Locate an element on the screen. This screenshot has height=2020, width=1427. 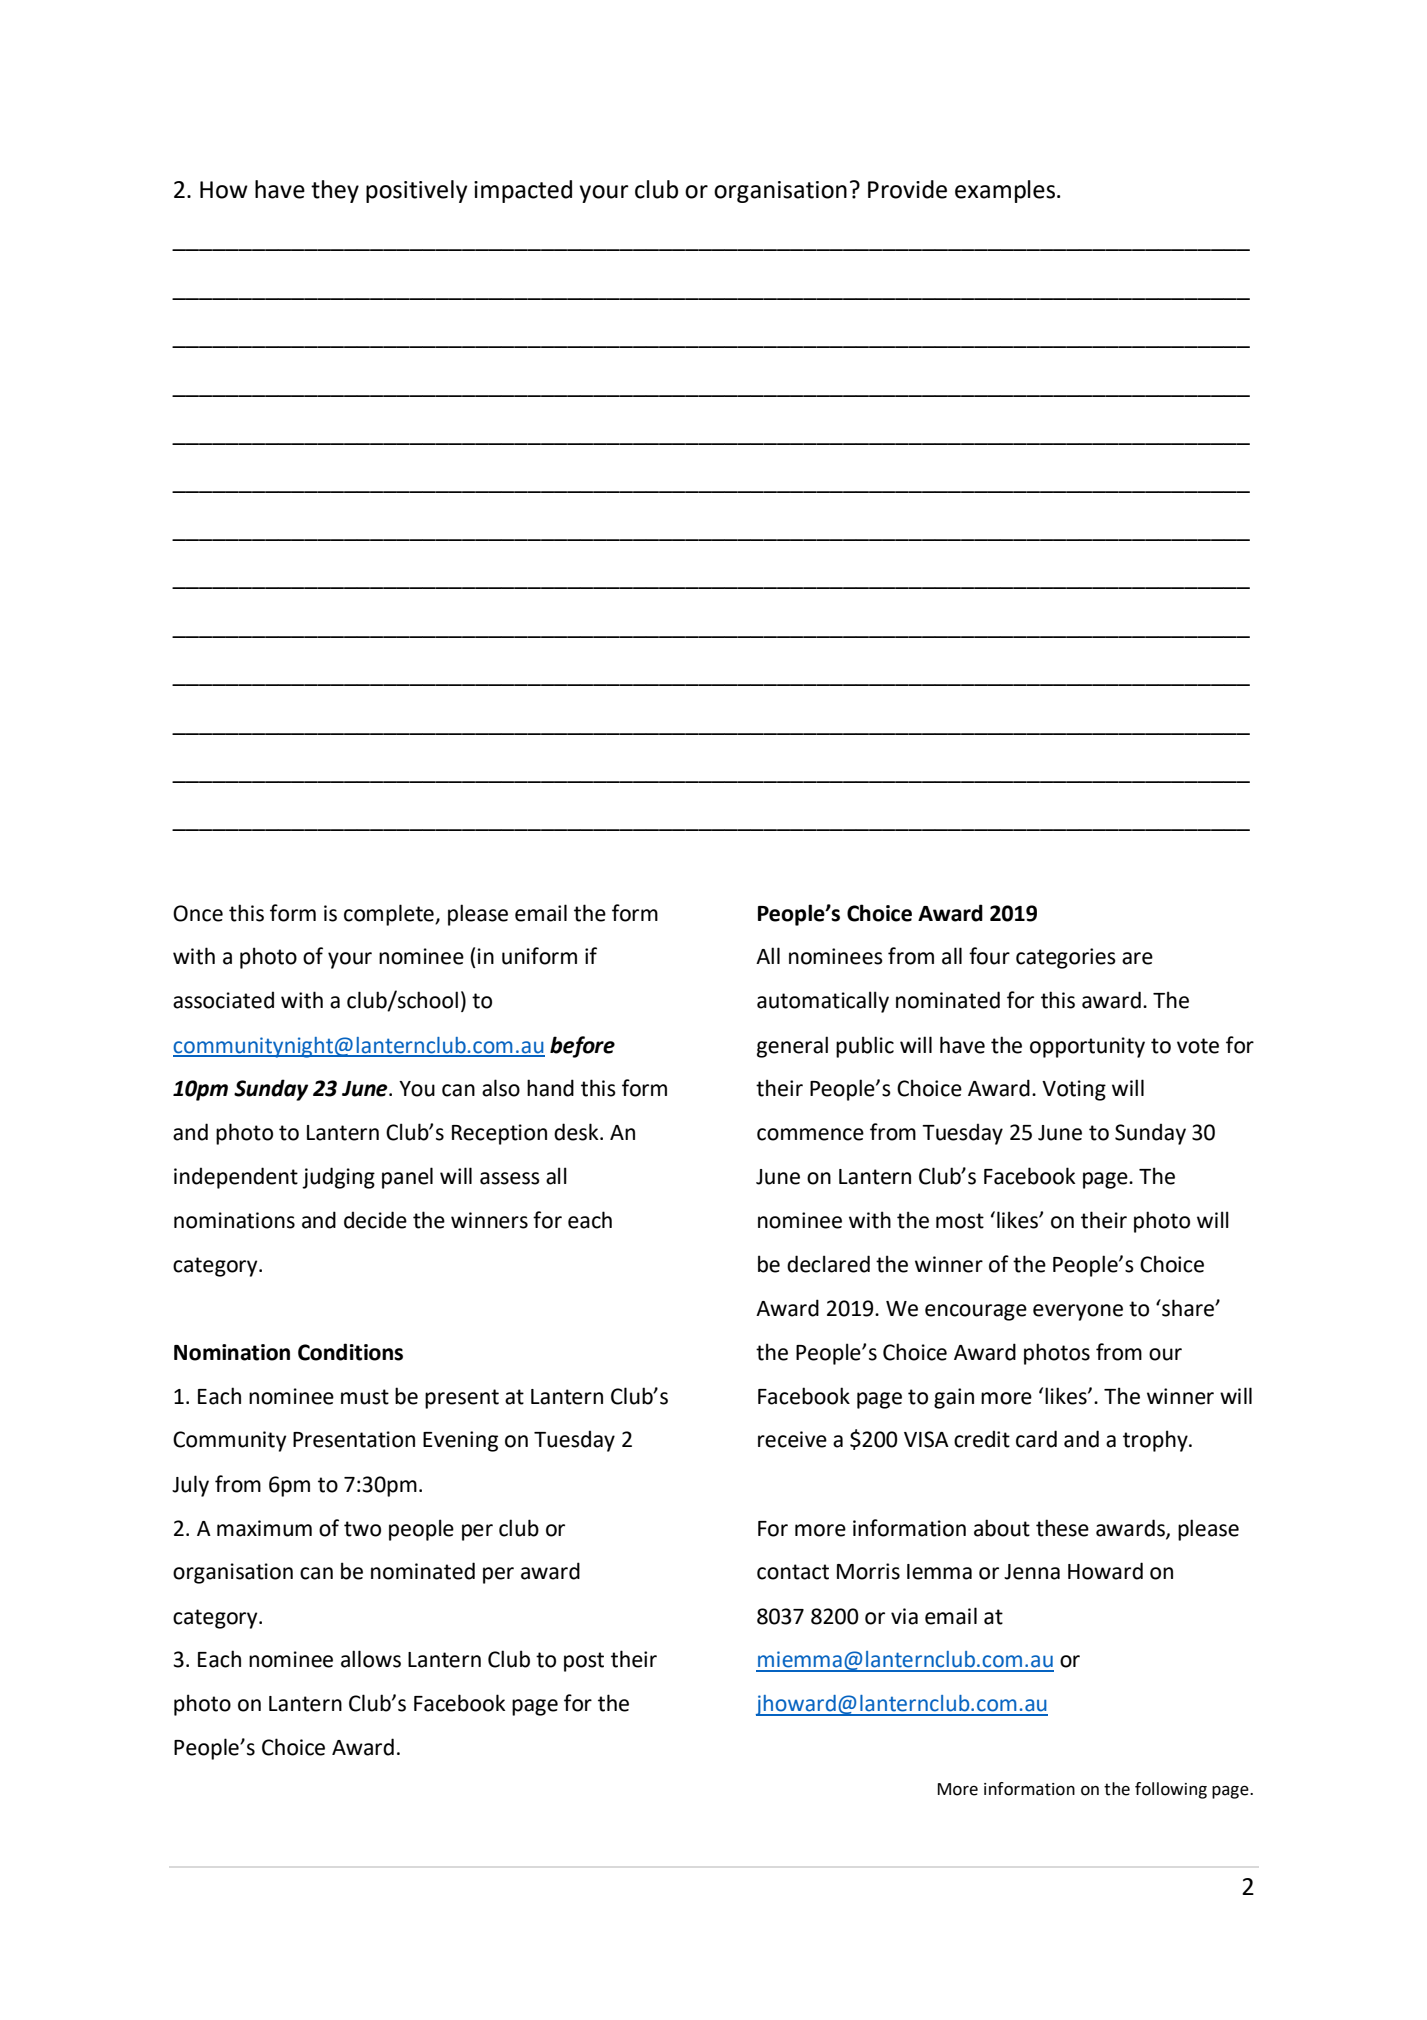
they is located at coordinates (335, 191).
